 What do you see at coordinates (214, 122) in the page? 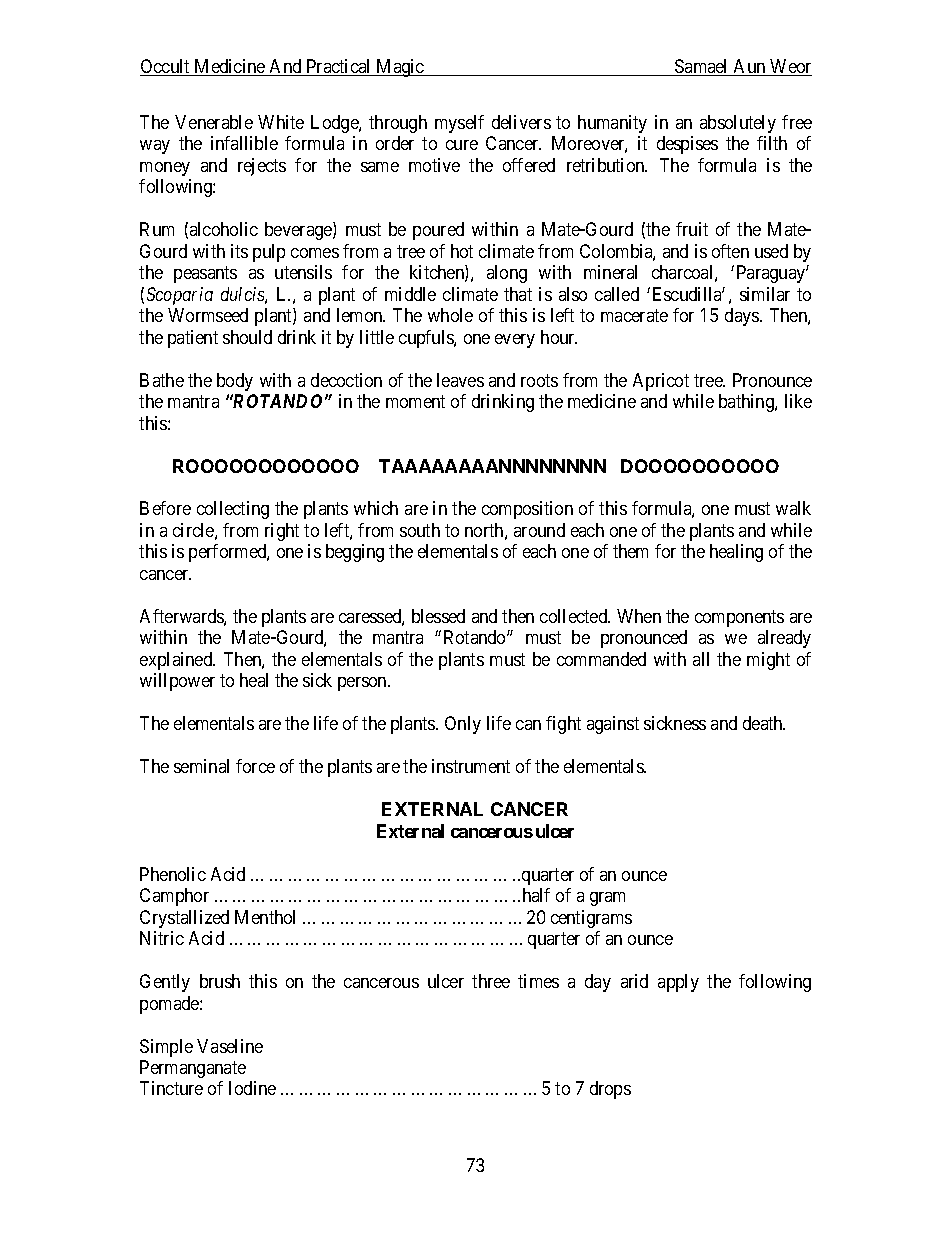
I see `Venerable` at bounding box center [214, 122].
